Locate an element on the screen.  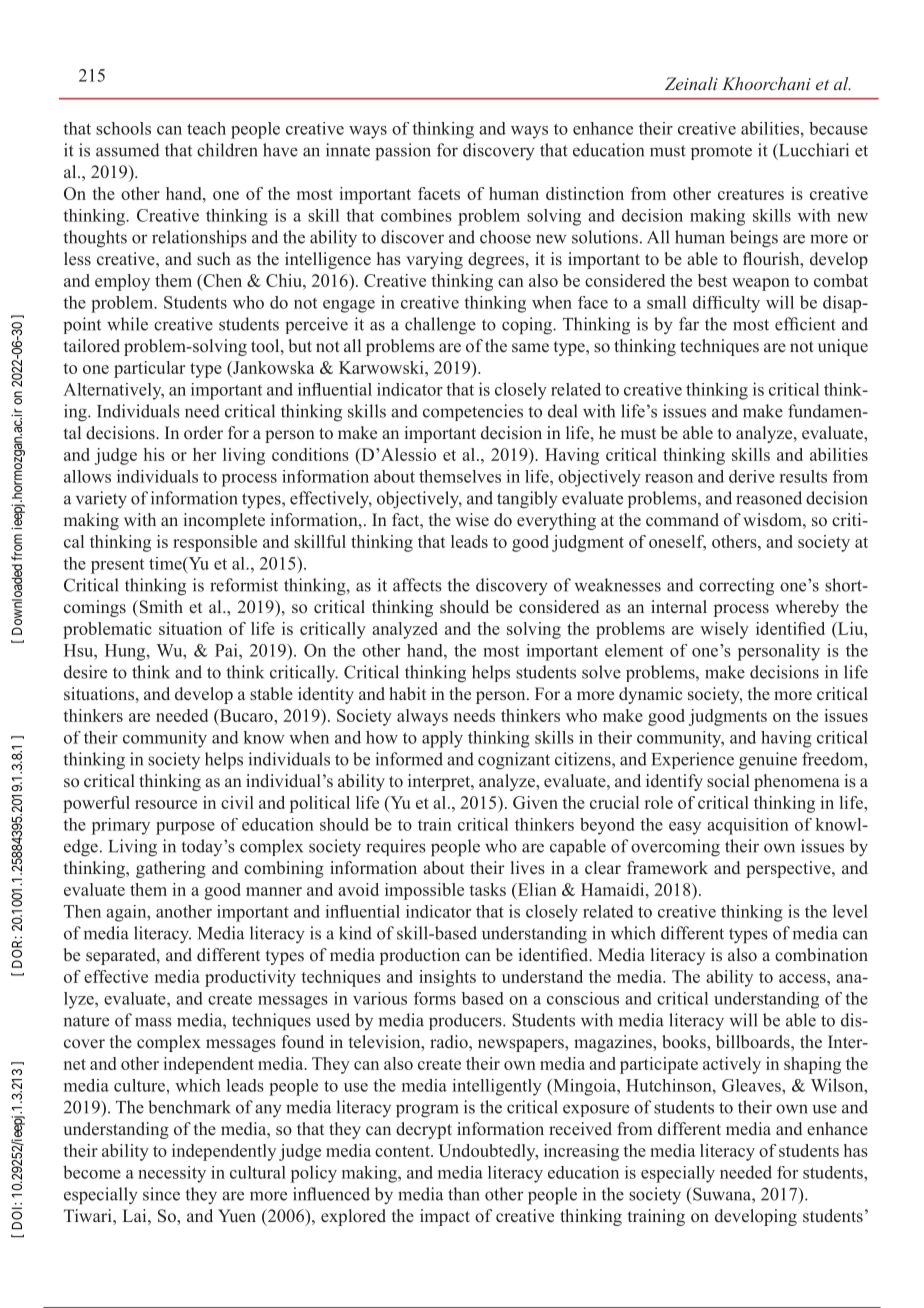
incomplete is located at coordinates (224, 521).
